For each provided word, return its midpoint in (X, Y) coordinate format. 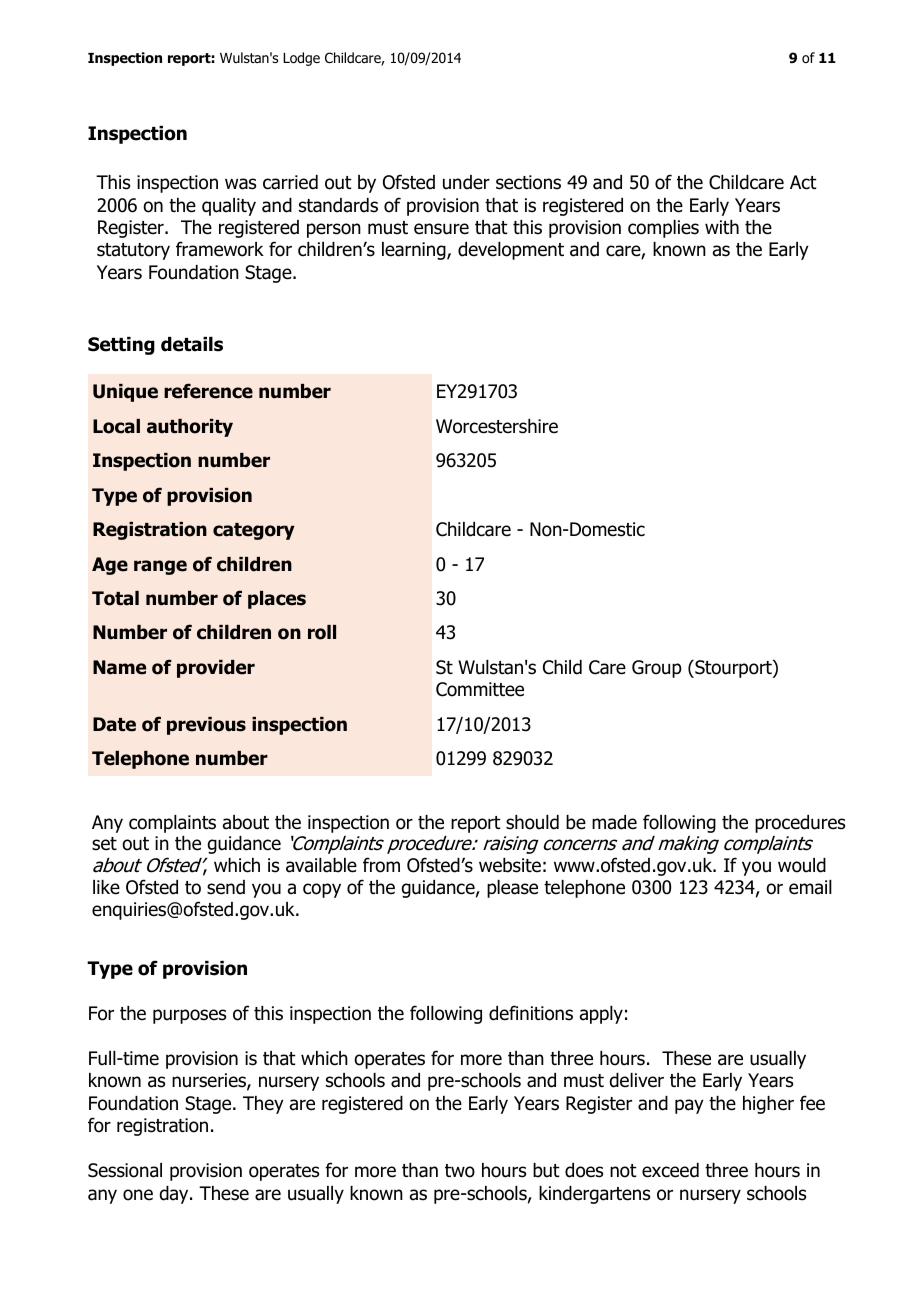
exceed (670, 1170)
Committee (480, 689)
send (226, 887)
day (175, 1195)
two (460, 1171)
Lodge (301, 59)
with (722, 227)
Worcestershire (497, 426)
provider (216, 669)
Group (657, 669)
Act (803, 182)
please (512, 889)
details (192, 344)
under (466, 182)
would (802, 865)
